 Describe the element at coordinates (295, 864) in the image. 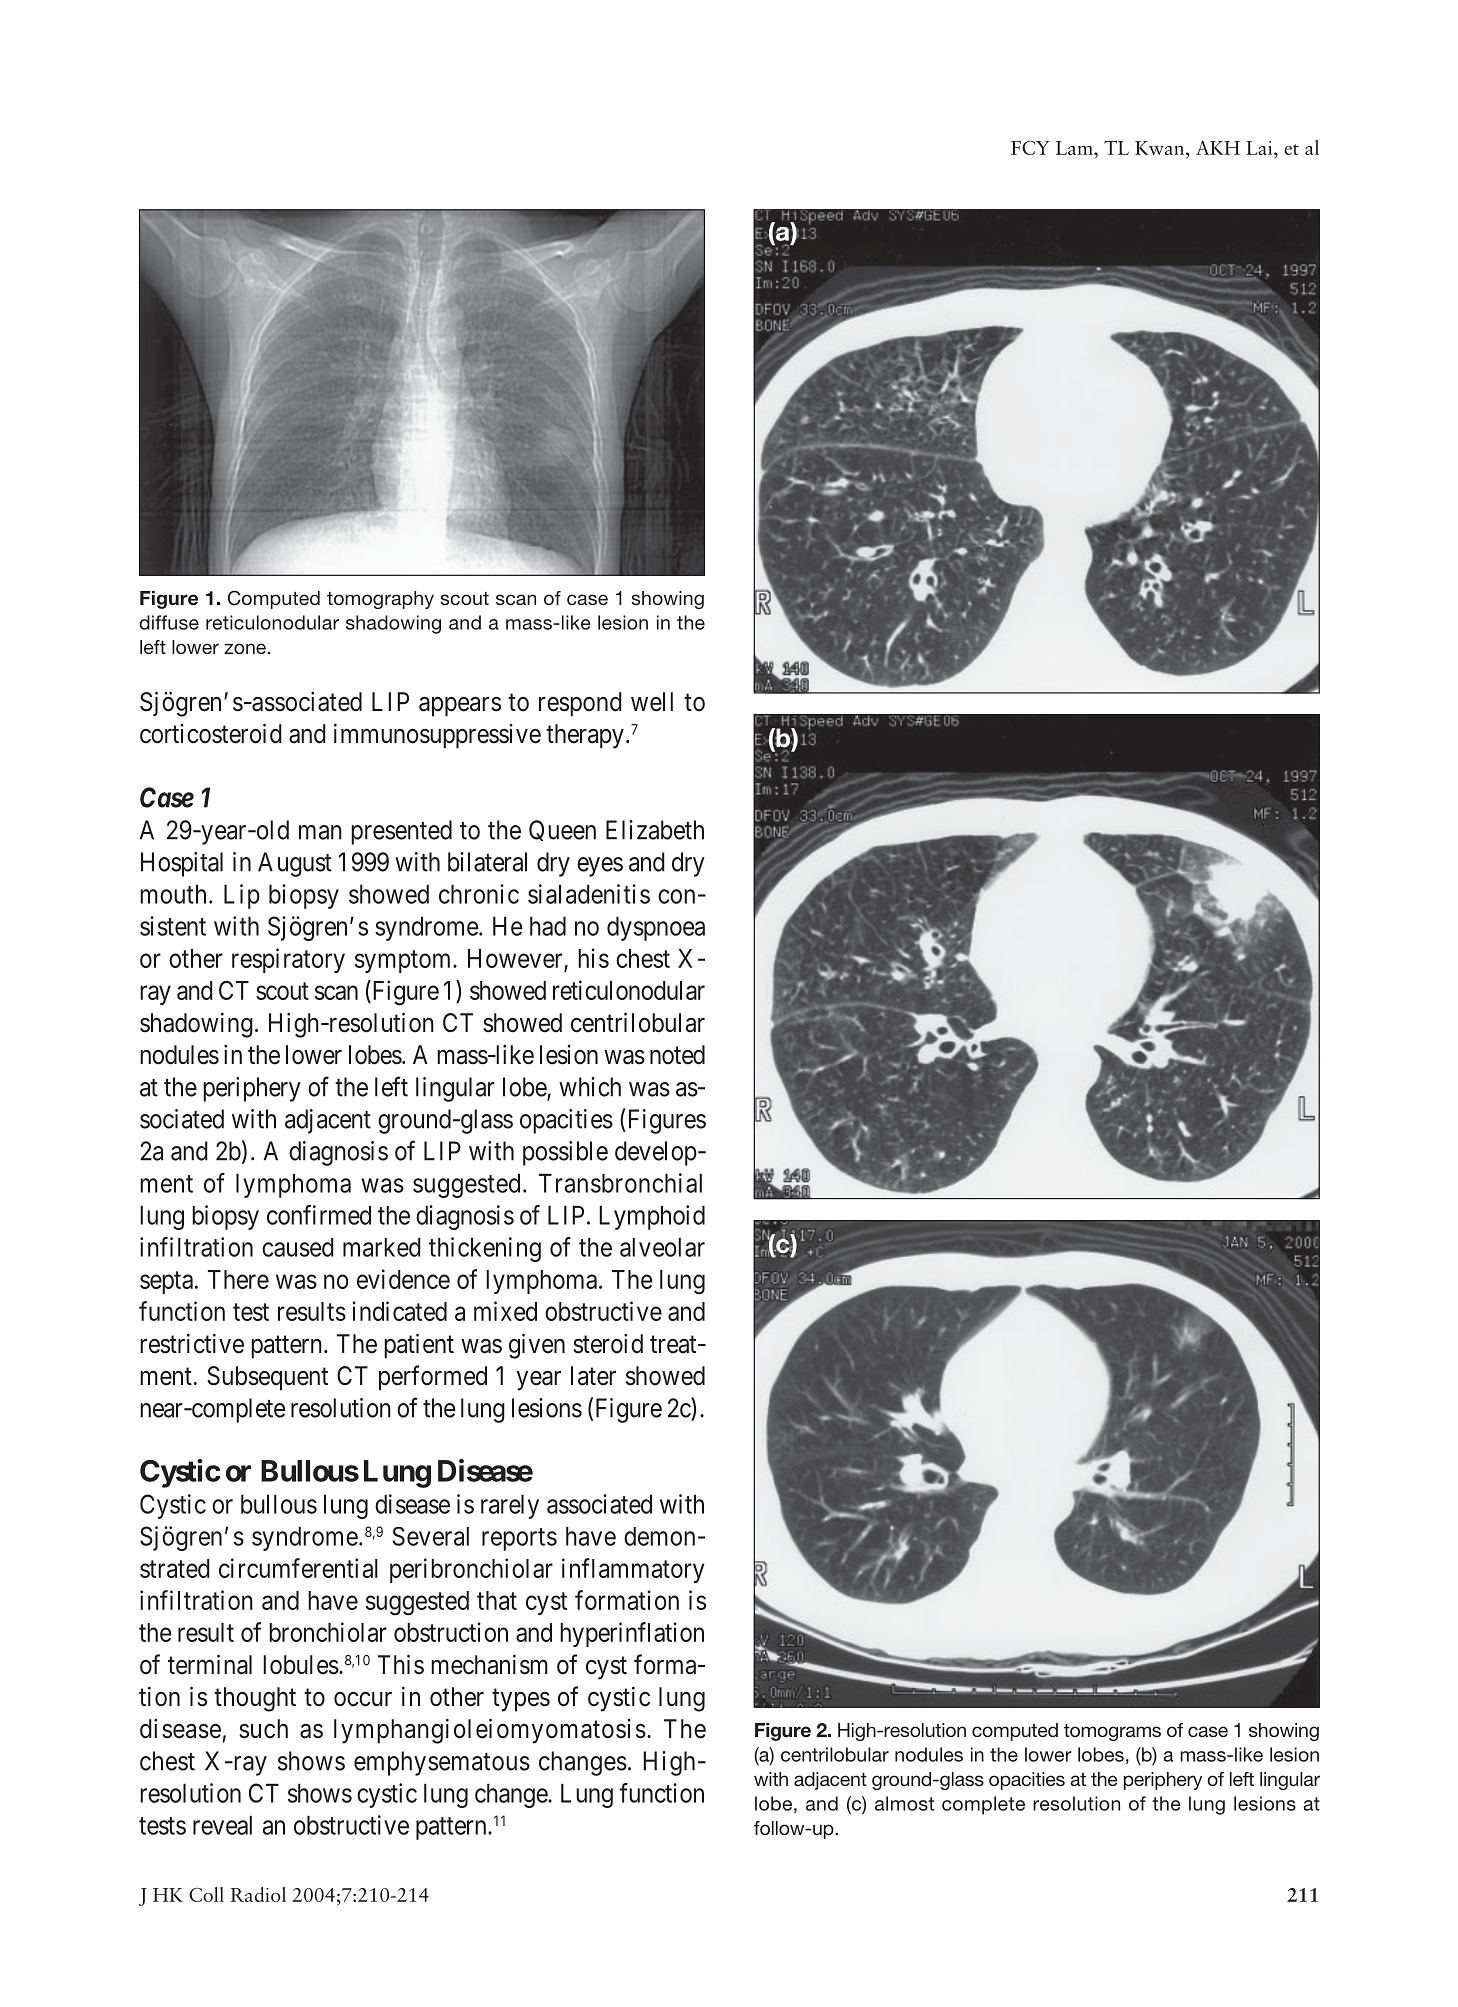

I see `August` at that location.
